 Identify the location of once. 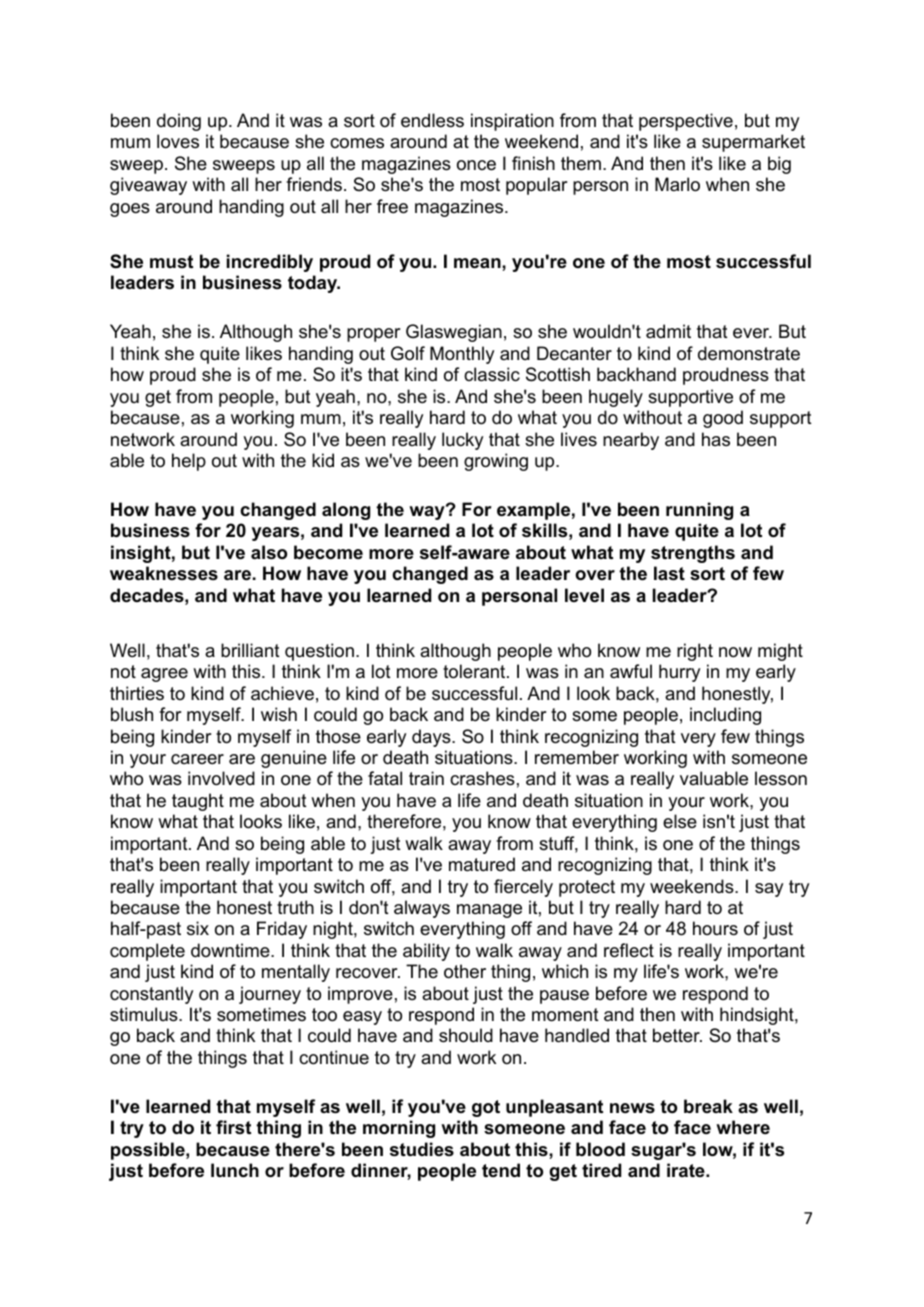
(476, 165).
